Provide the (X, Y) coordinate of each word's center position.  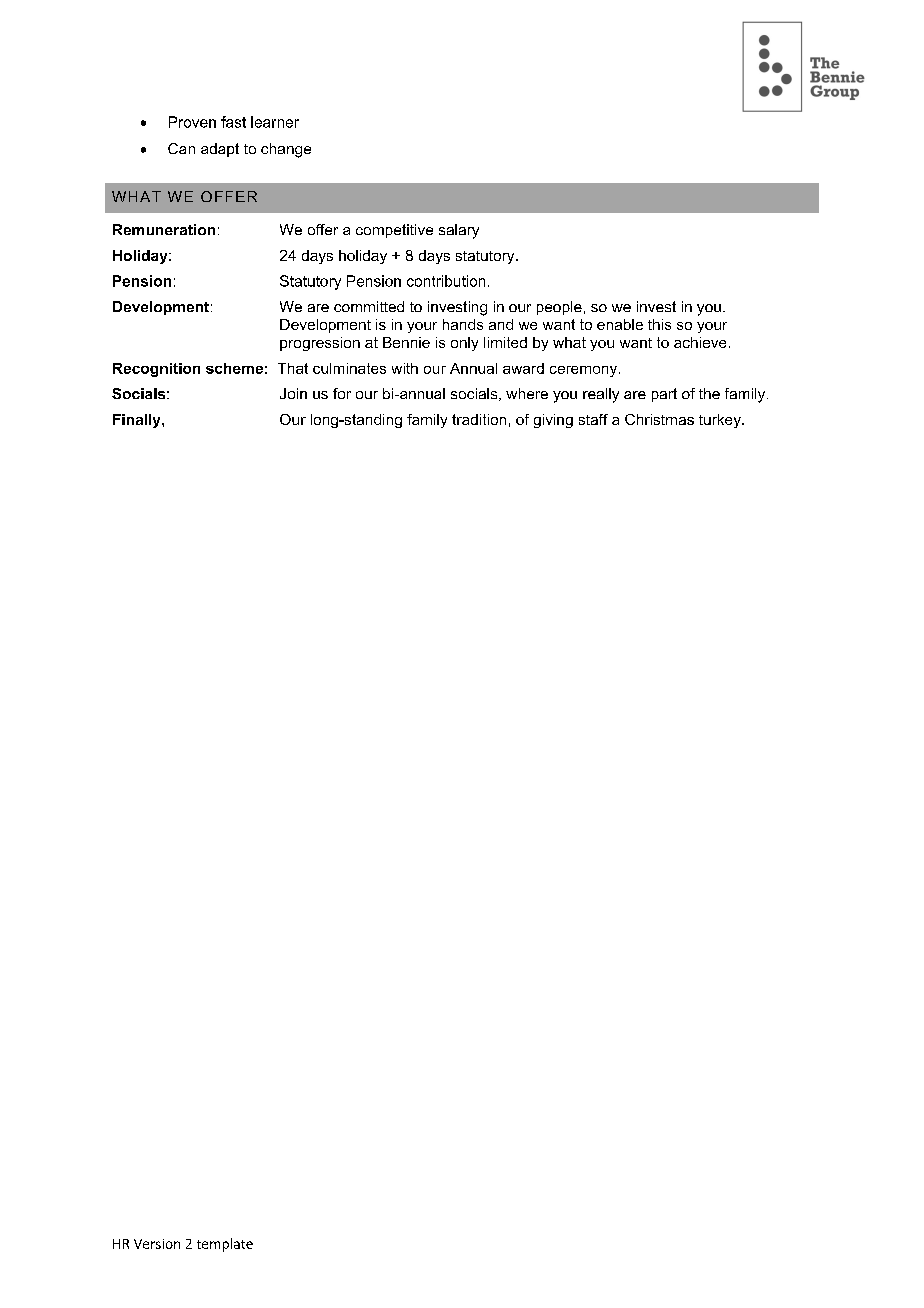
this (659, 324)
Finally (138, 421)
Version (157, 1244)
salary (459, 231)
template (225, 1245)
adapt (220, 150)
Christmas (659, 419)
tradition (479, 419)
